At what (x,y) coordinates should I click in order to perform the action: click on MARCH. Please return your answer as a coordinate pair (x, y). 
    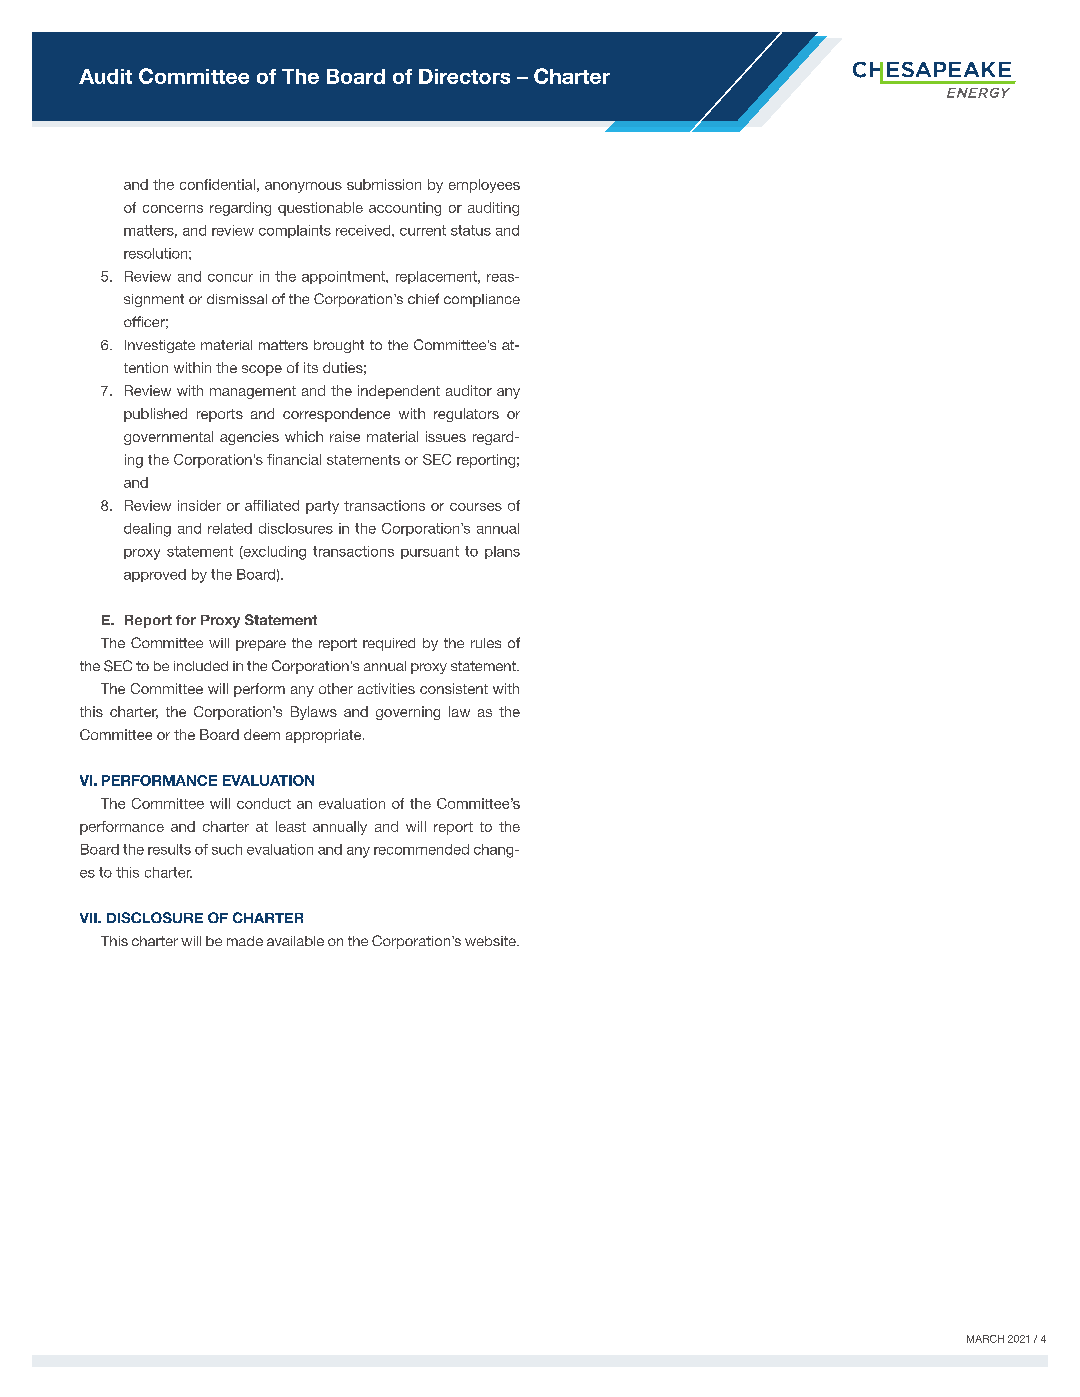
    Looking at the image, I should click on (985, 1339).
